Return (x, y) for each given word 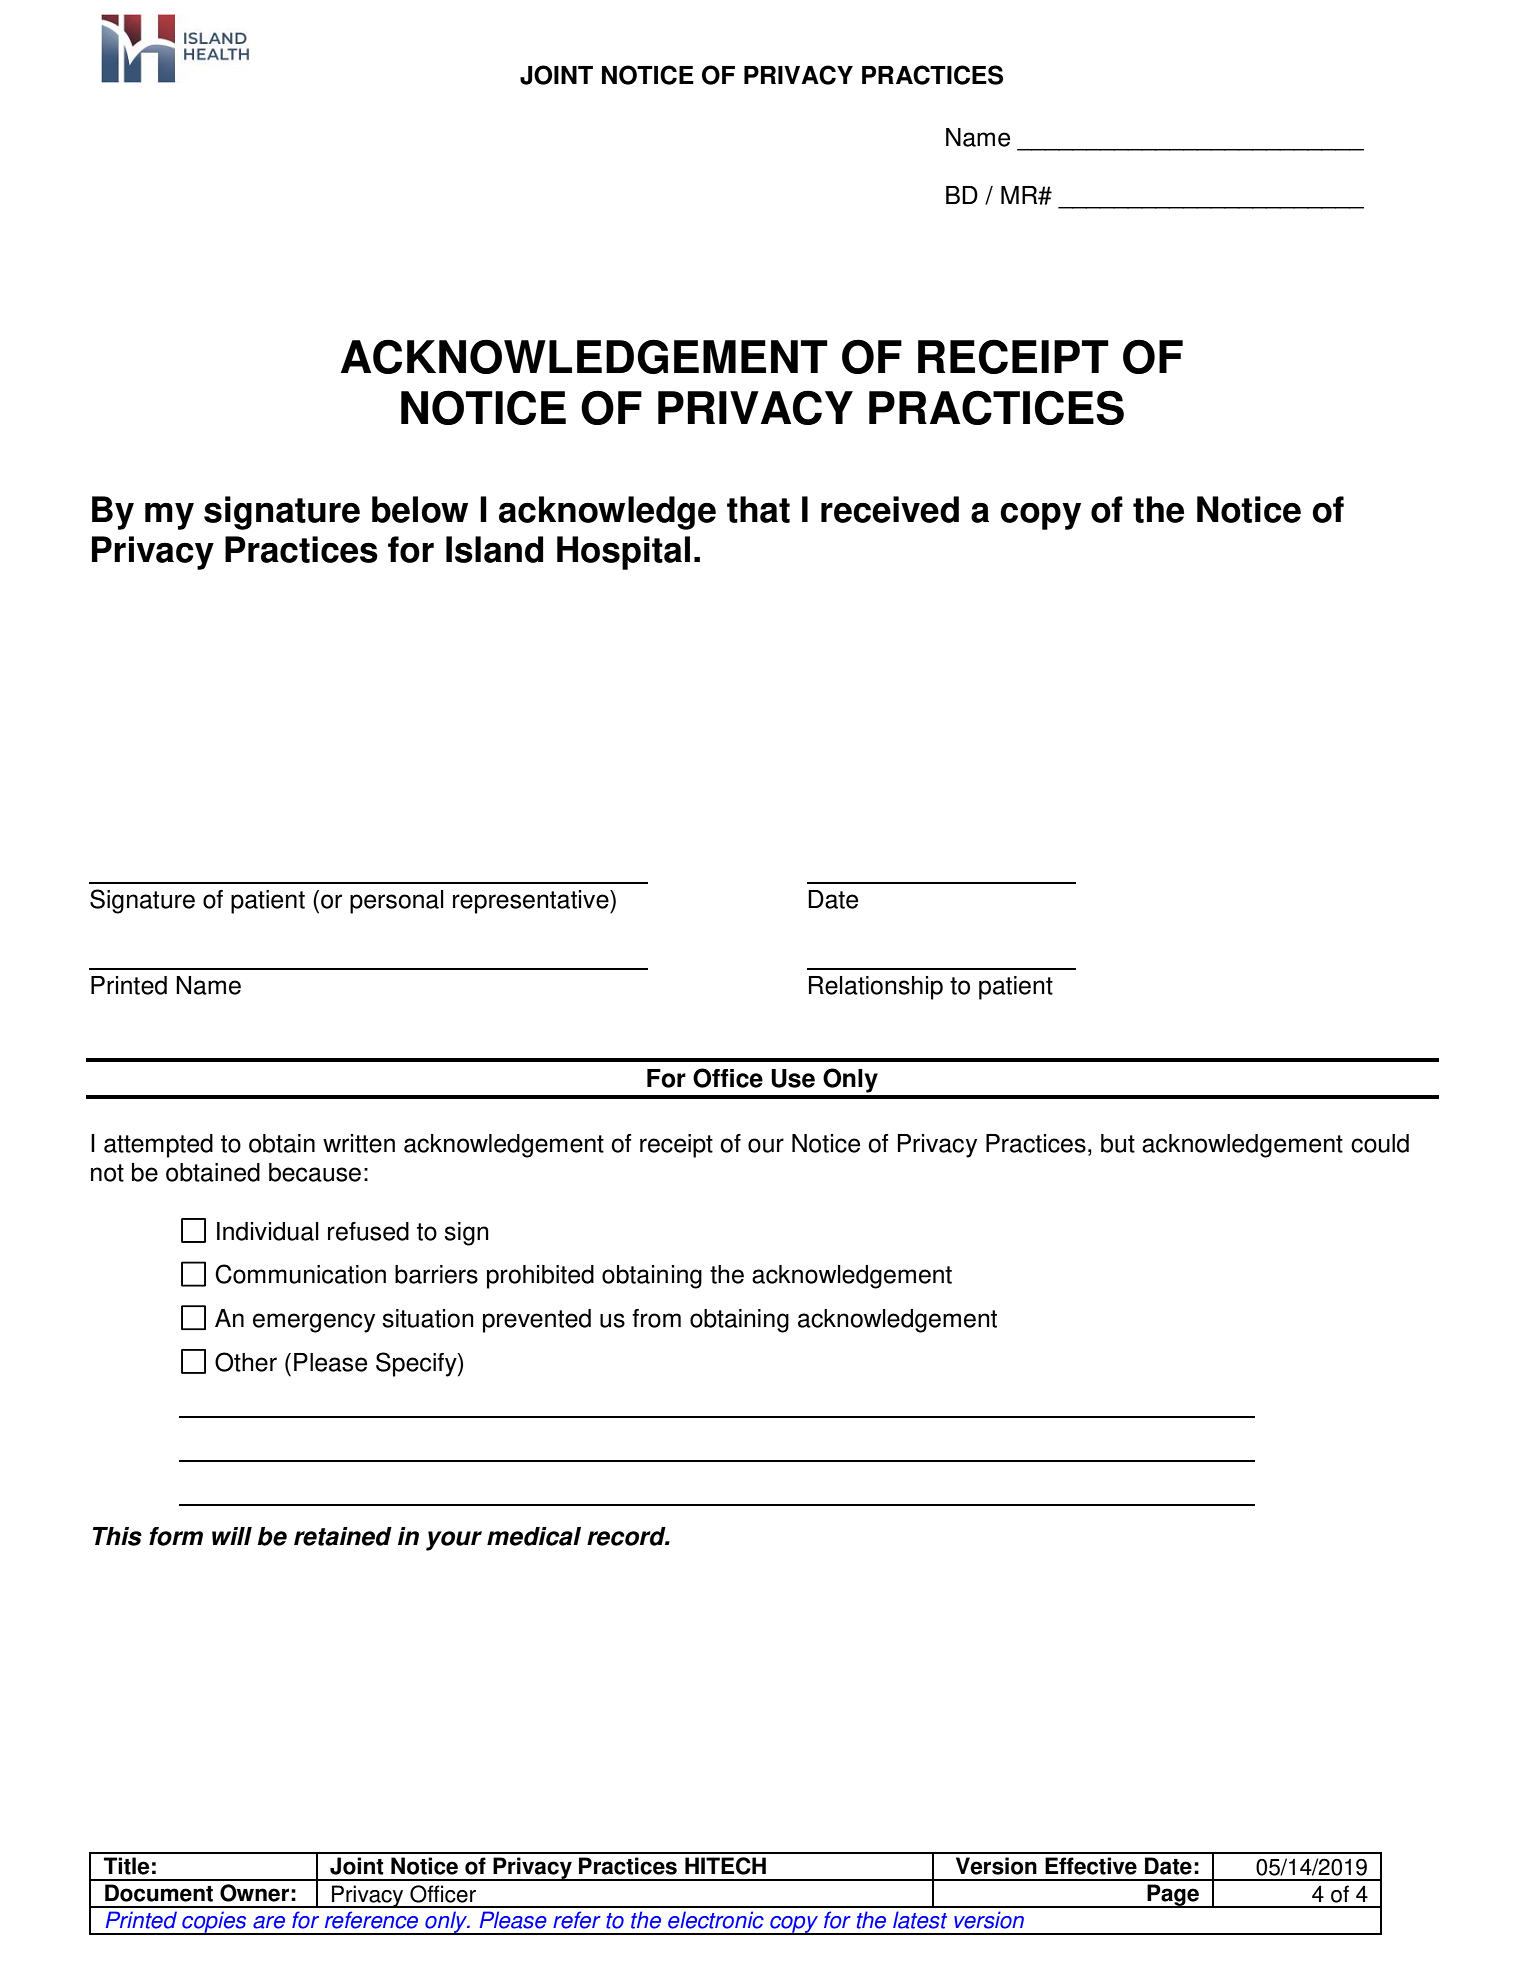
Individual (268, 1231)
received (890, 509)
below (420, 509)
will (232, 1536)
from (656, 1318)
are (269, 1922)
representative (532, 902)
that (758, 509)
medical (534, 1536)
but (1118, 1143)
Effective (1091, 1866)
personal (397, 902)
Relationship (876, 988)
